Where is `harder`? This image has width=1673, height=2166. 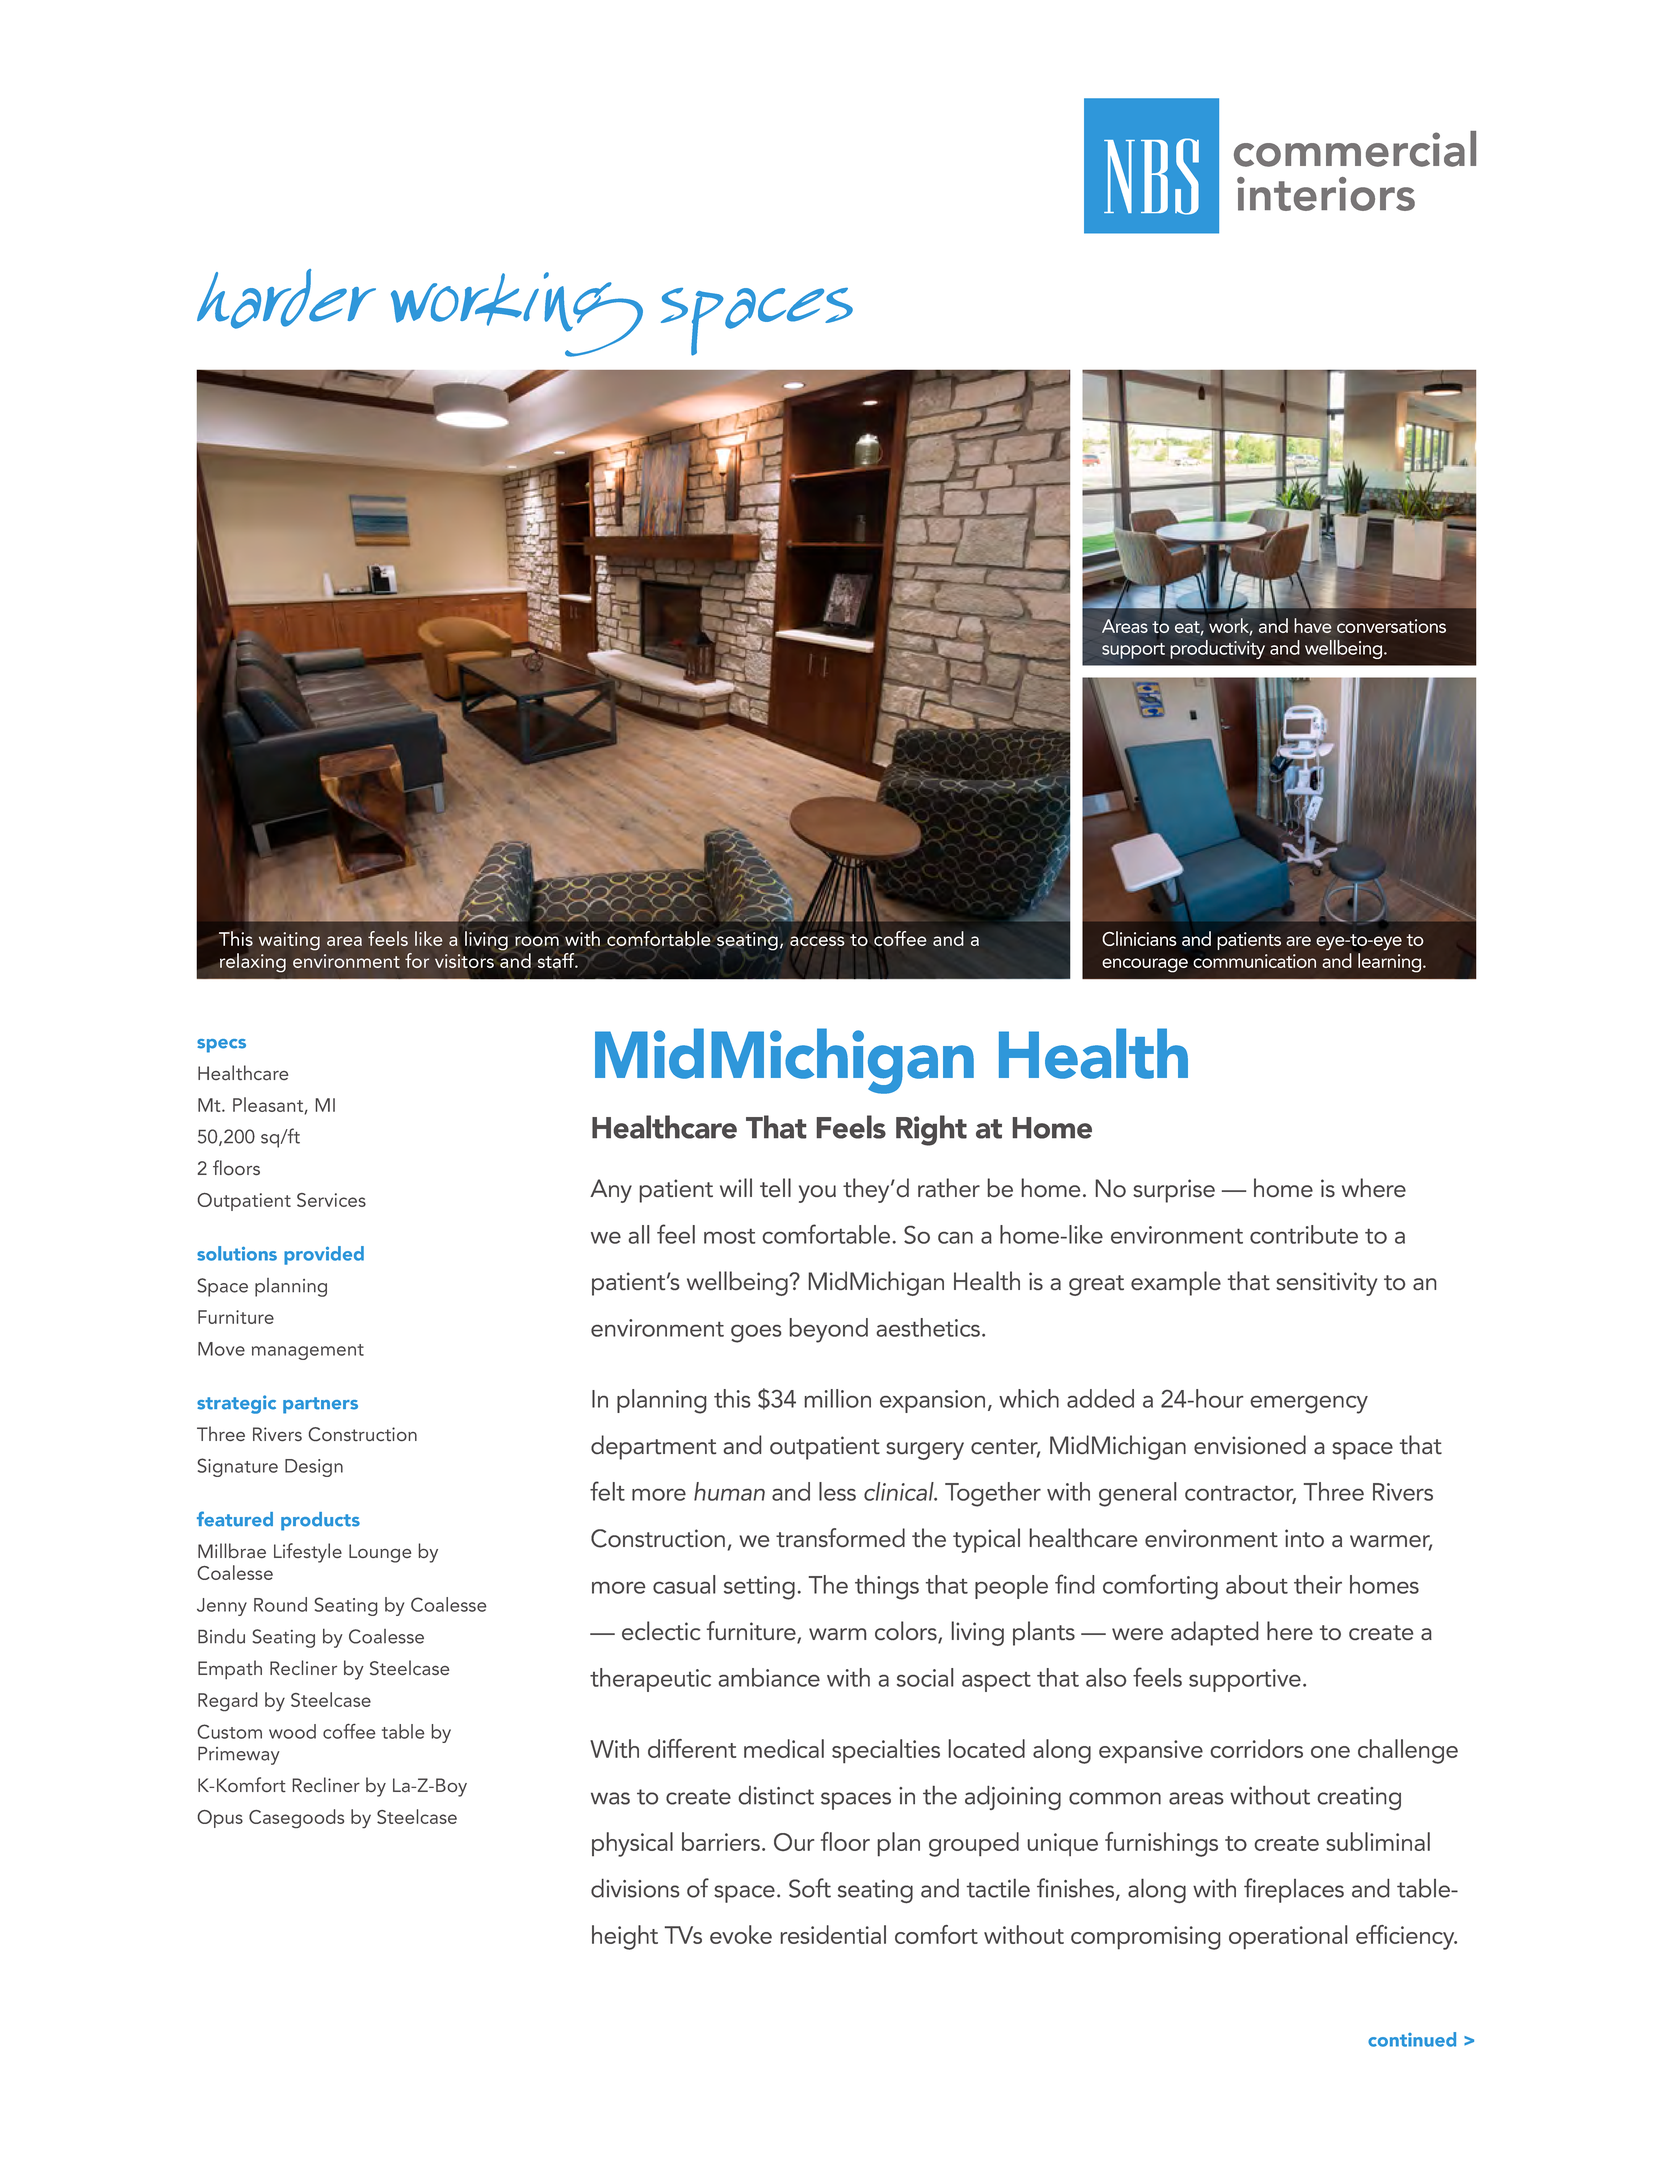 harder is located at coordinates (286, 299).
